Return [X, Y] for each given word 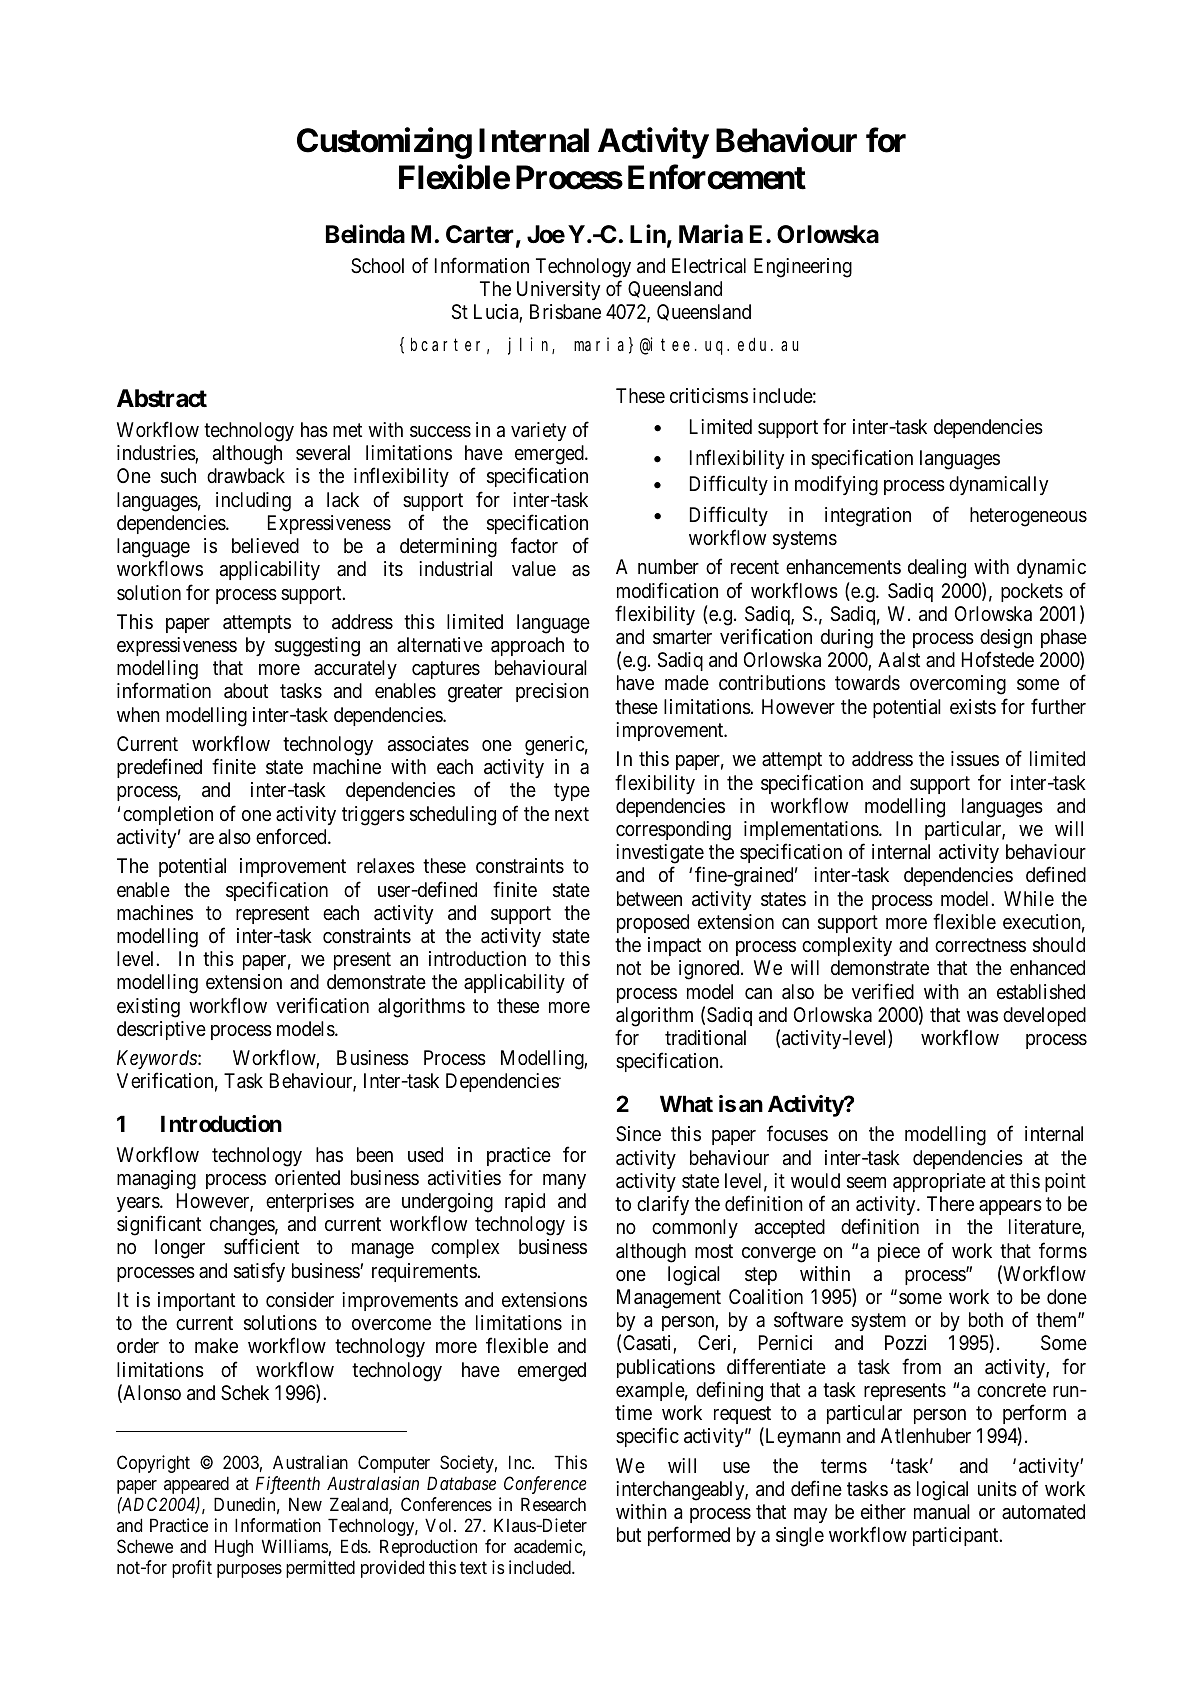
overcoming [958, 685]
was [982, 1017]
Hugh [234, 1548]
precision [552, 692]
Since [638, 1134]
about [246, 691]
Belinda [365, 234]
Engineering [803, 268]
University [558, 290]
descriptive [161, 1030]
